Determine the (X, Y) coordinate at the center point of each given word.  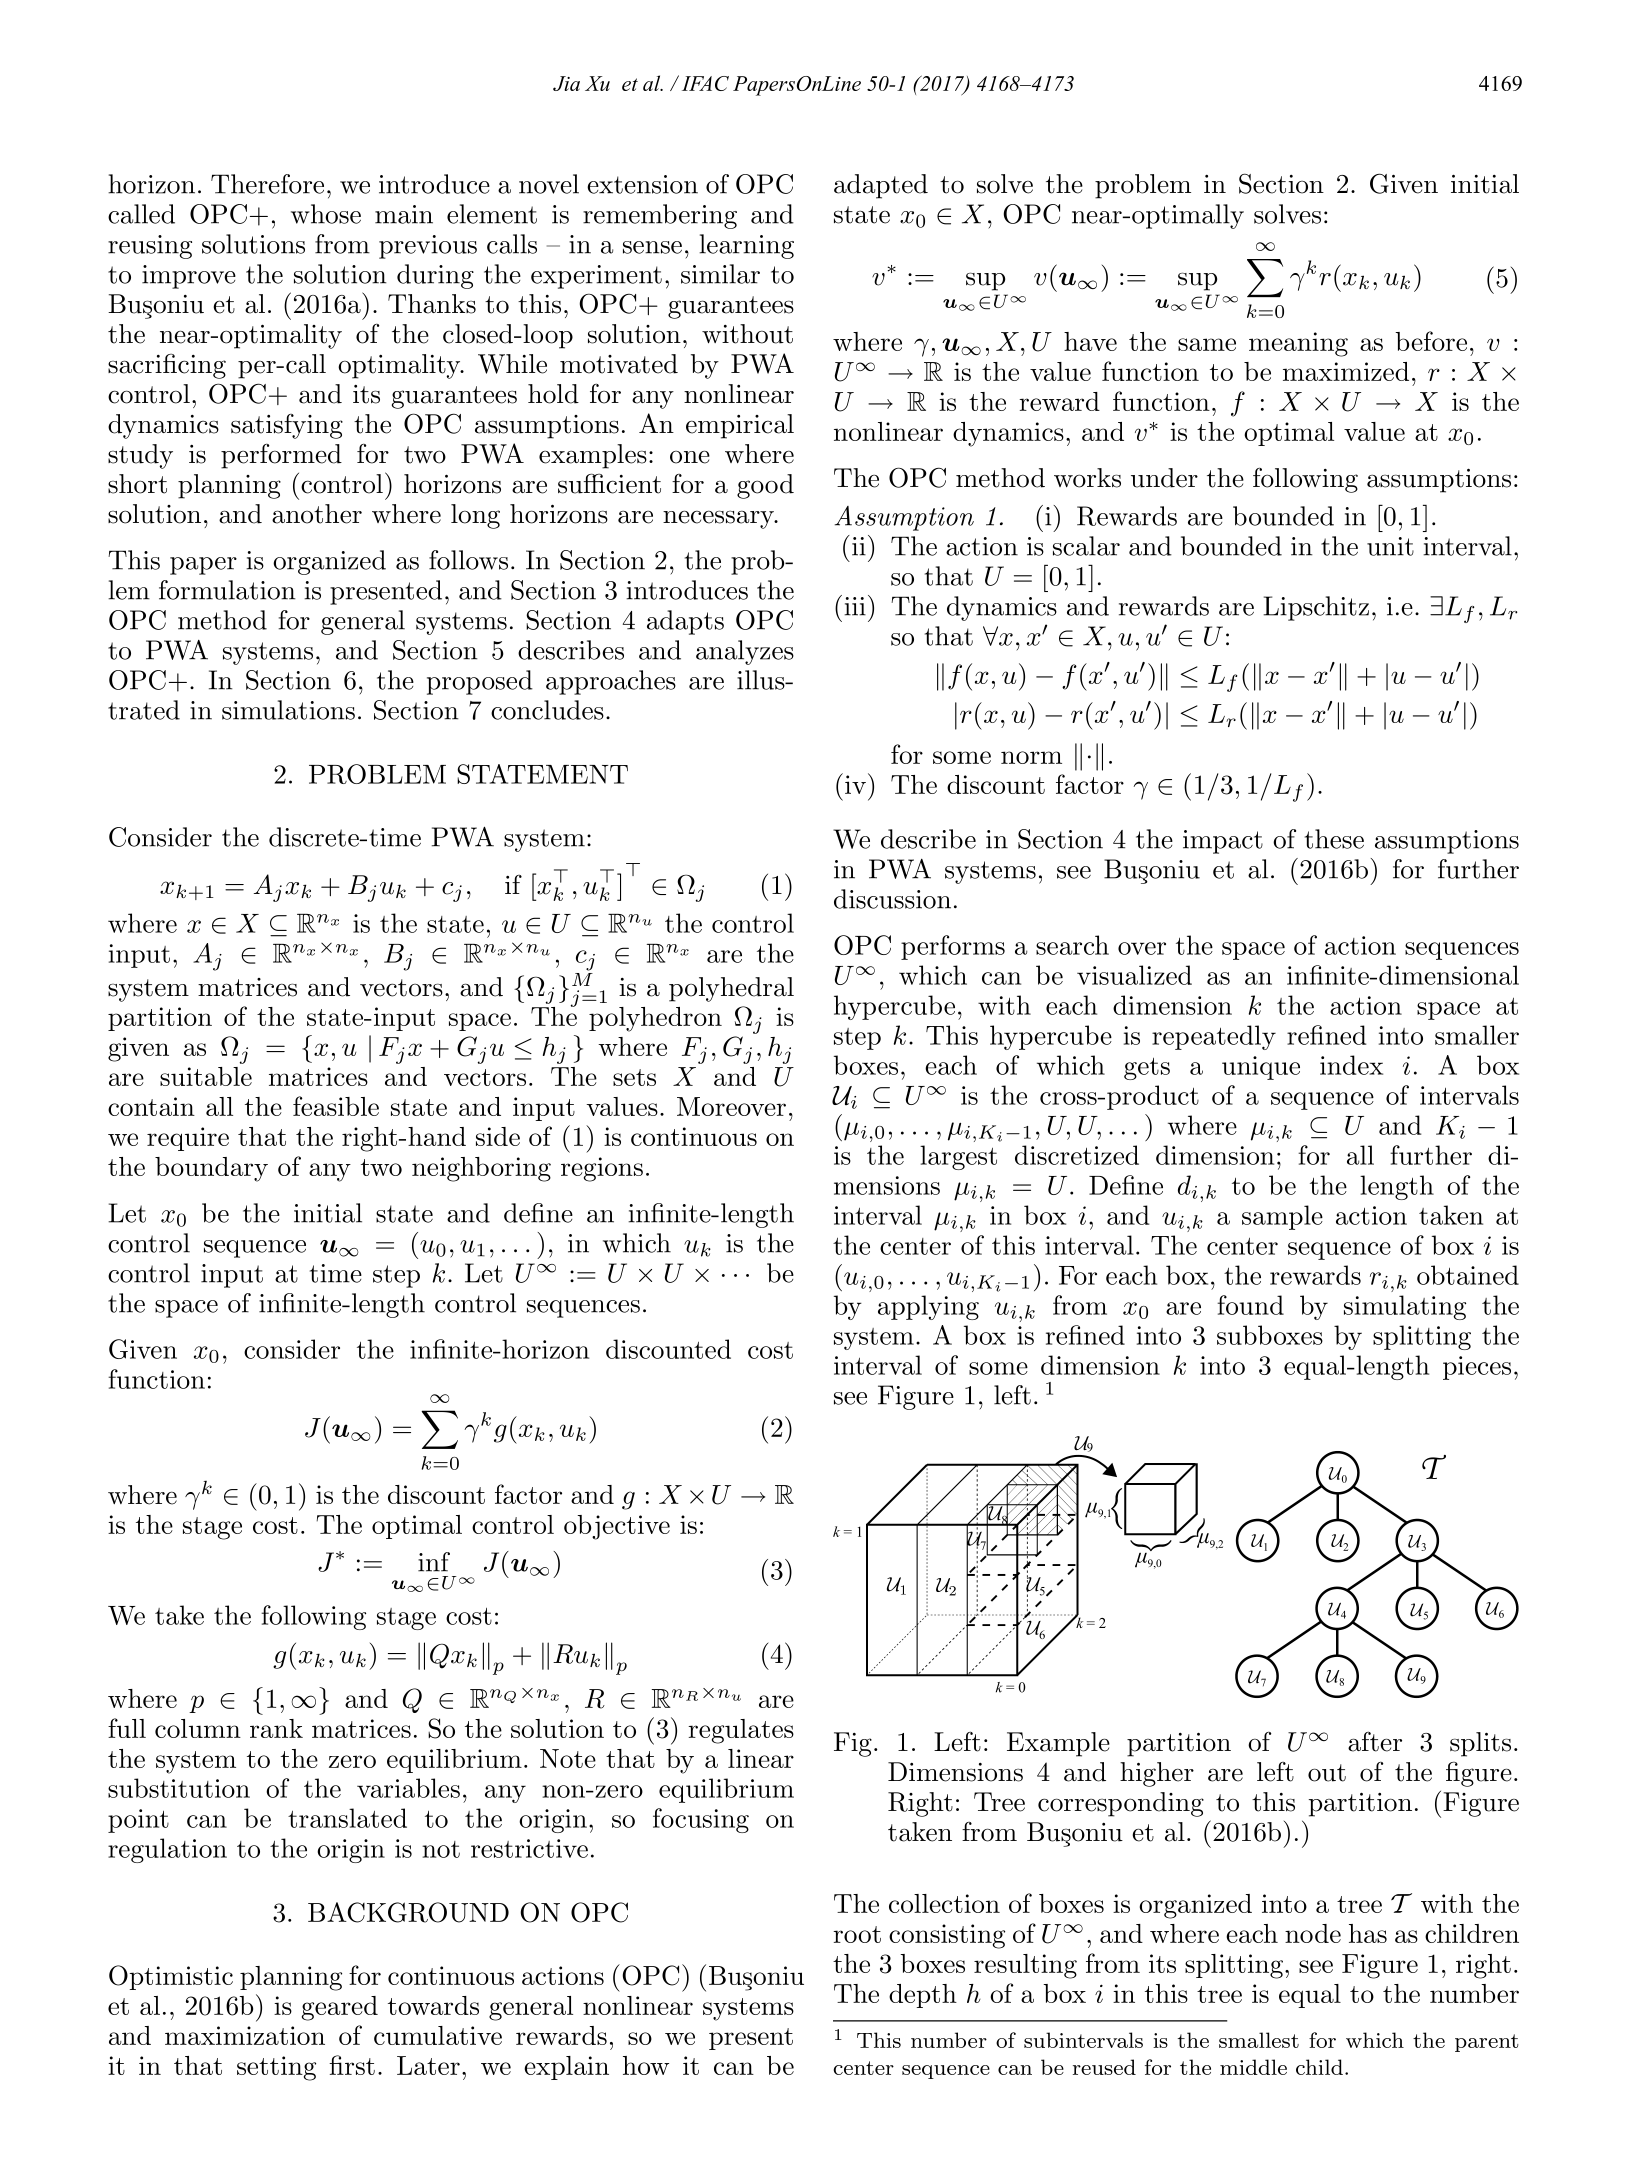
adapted (881, 186)
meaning (1298, 344)
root (857, 1934)
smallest (1259, 2040)
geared (340, 2008)
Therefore (267, 184)
